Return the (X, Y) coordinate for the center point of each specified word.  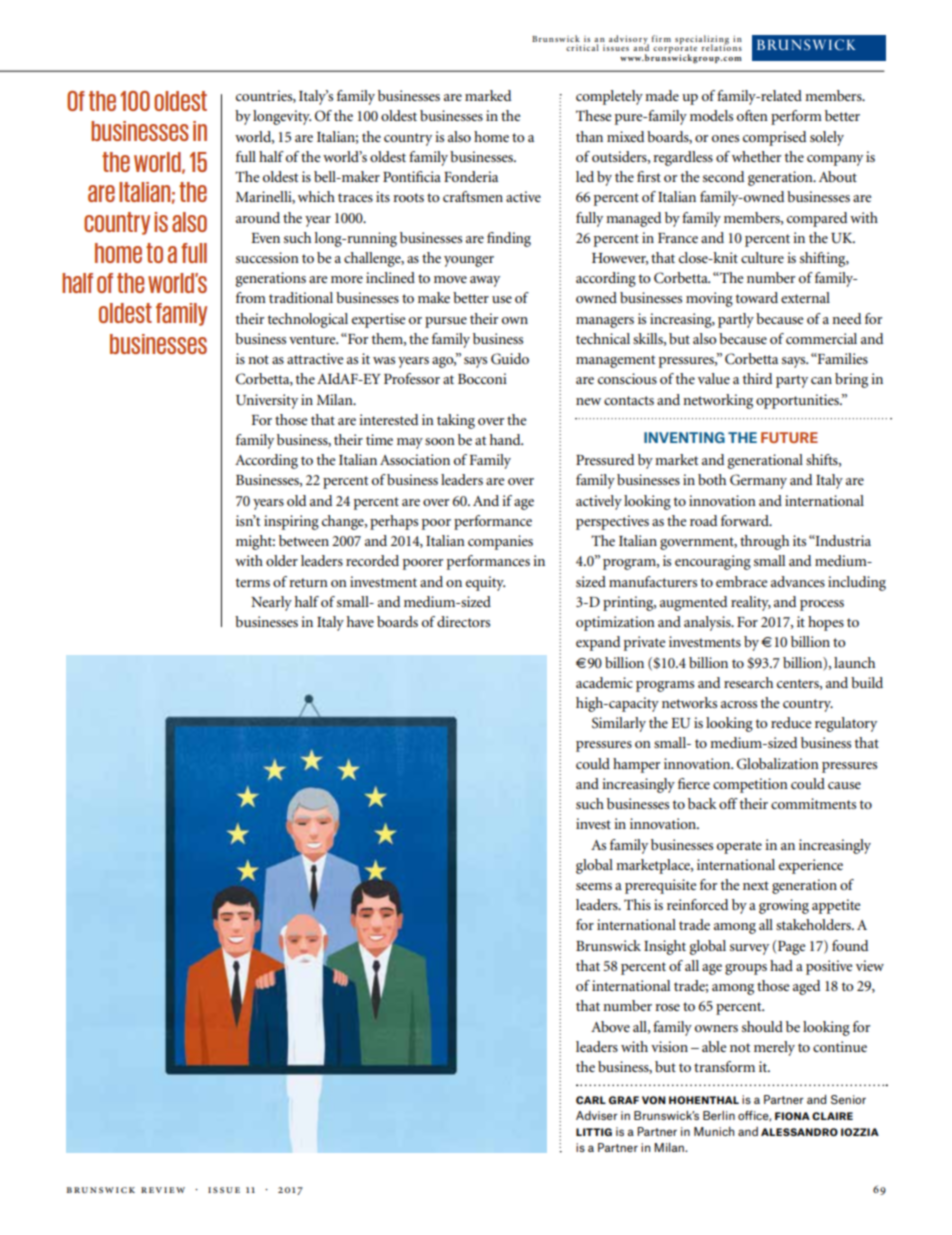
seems (594, 886)
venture (313, 339)
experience (811, 866)
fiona (792, 1116)
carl (591, 1100)
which (316, 196)
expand (598, 643)
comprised (774, 138)
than (589, 136)
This (637, 904)
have (360, 621)
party (792, 381)
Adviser (597, 1115)
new (588, 401)
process (822, 605)
